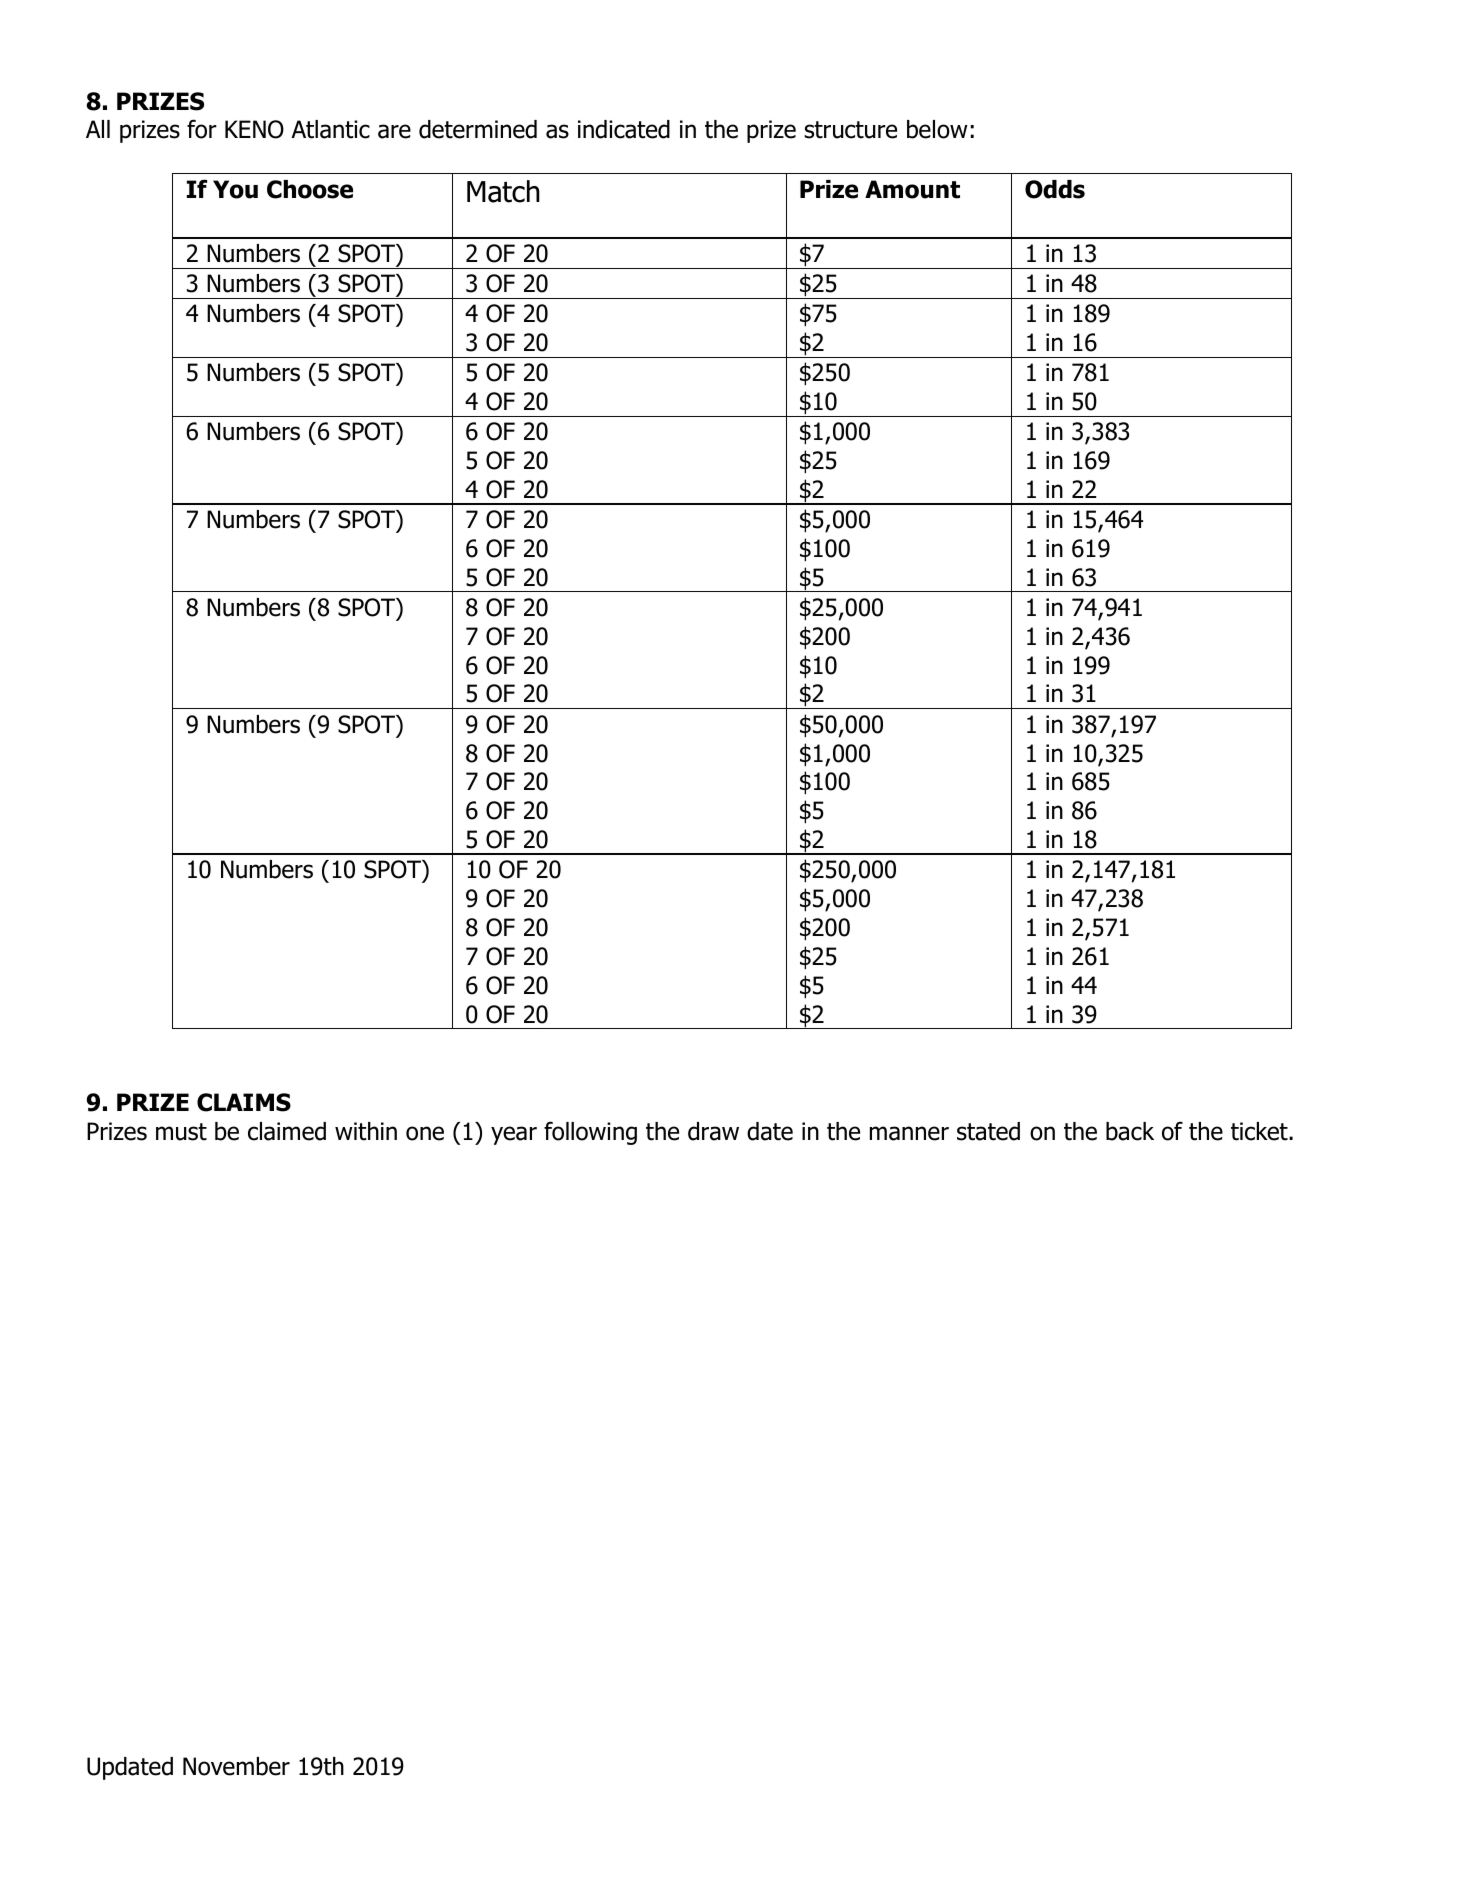 The image size is (1464, 1895). What do you see at coordinates (1055, 189) in the document?
I see `Odds` at bounding box center [1055, 189].
